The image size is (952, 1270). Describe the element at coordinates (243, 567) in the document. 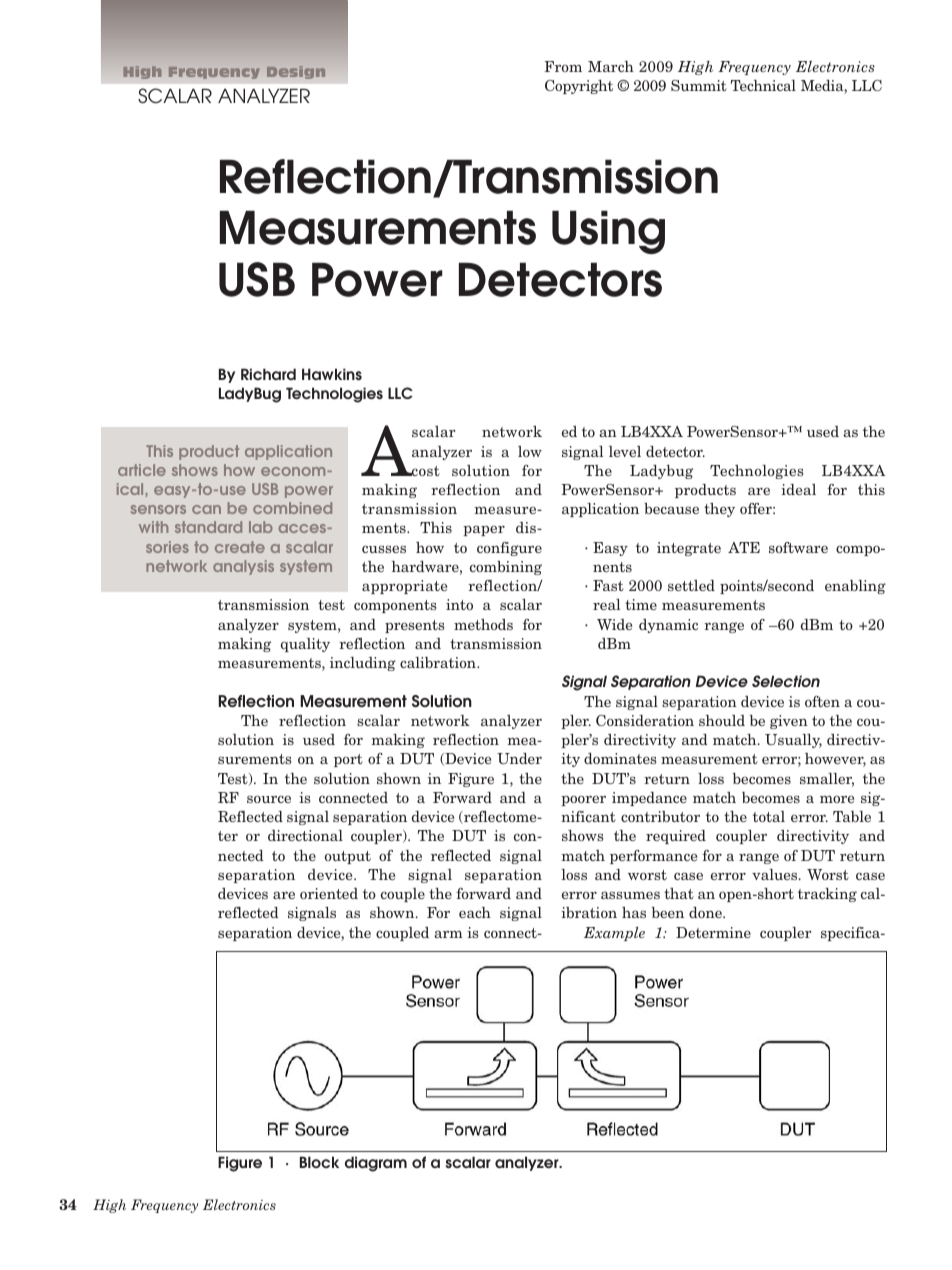

I see `analysis` at that location.
